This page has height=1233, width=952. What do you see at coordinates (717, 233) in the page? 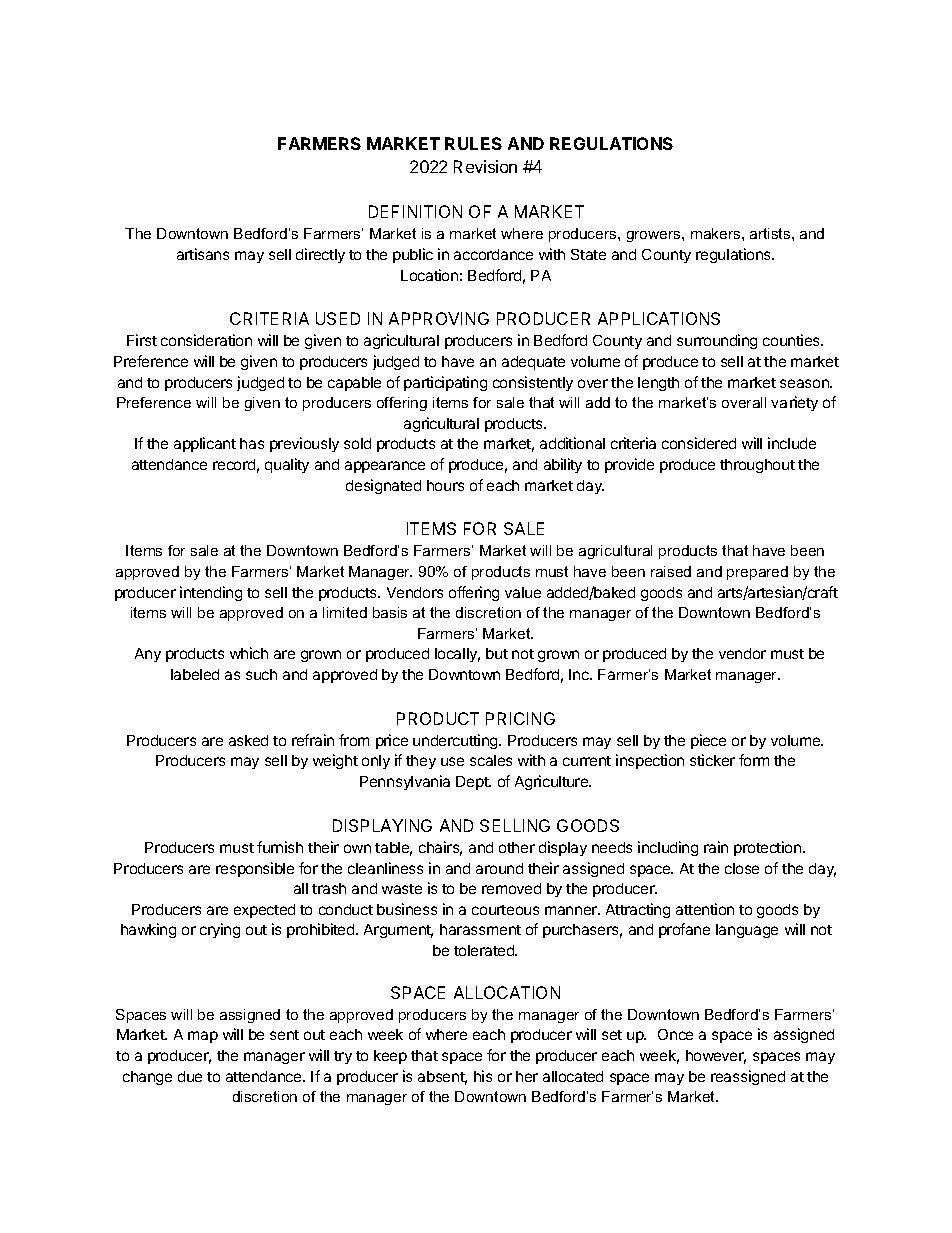
I see `makers` at bounding box center [717, 233].
